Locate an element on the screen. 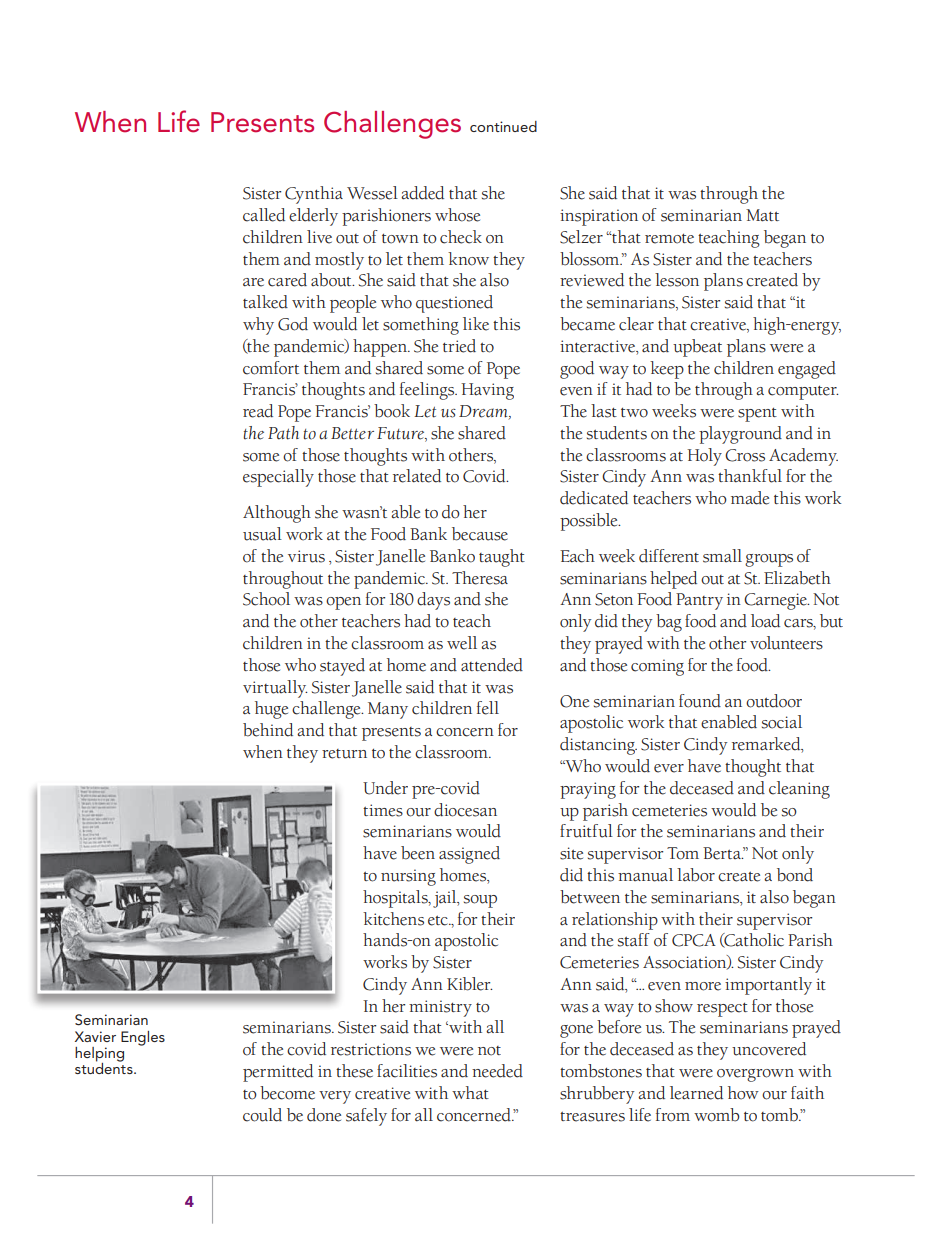 The image size is (952, 1233). especially is located at coordinates (278, 478).
